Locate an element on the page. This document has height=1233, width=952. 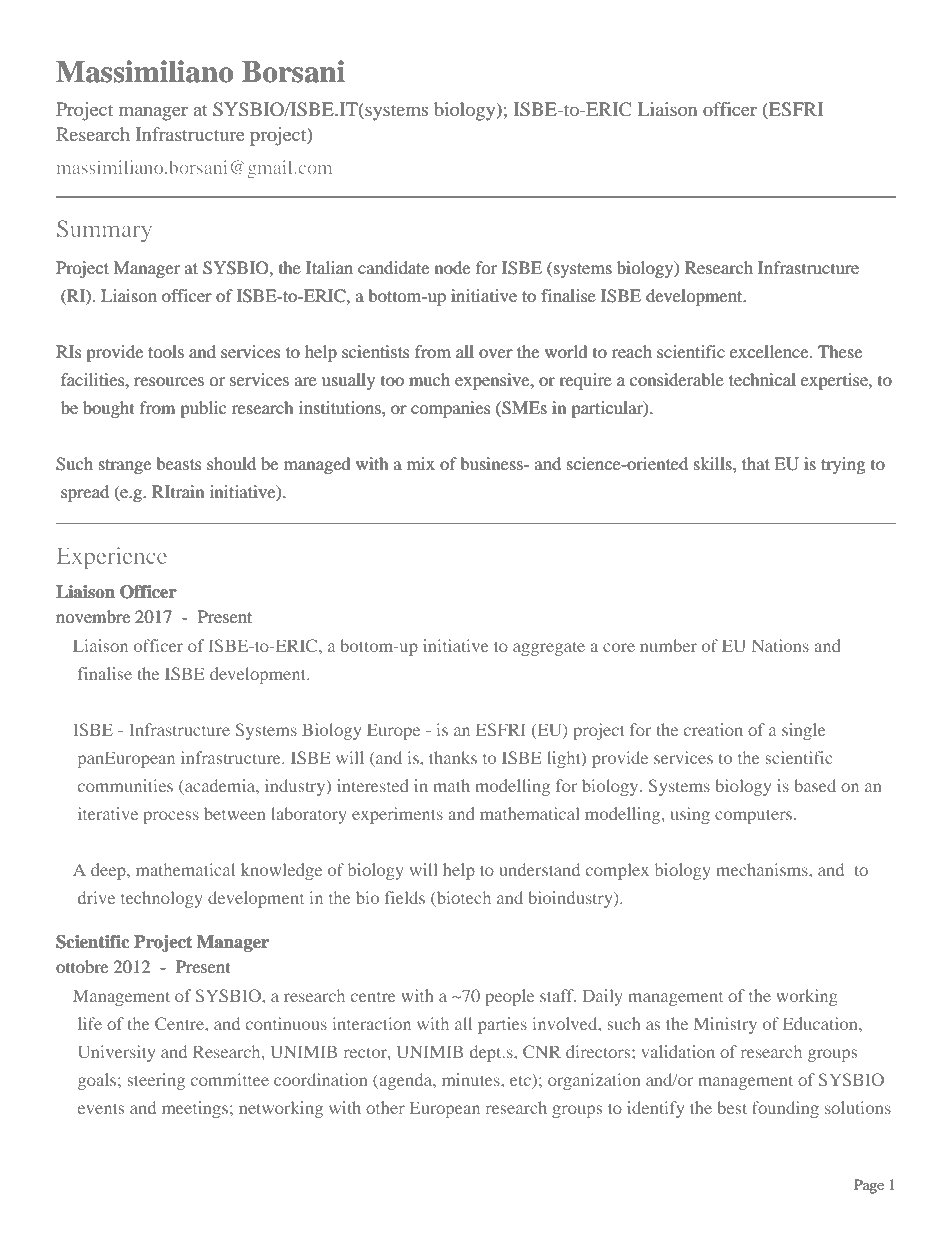
that is located at coordinates (756, 463).
